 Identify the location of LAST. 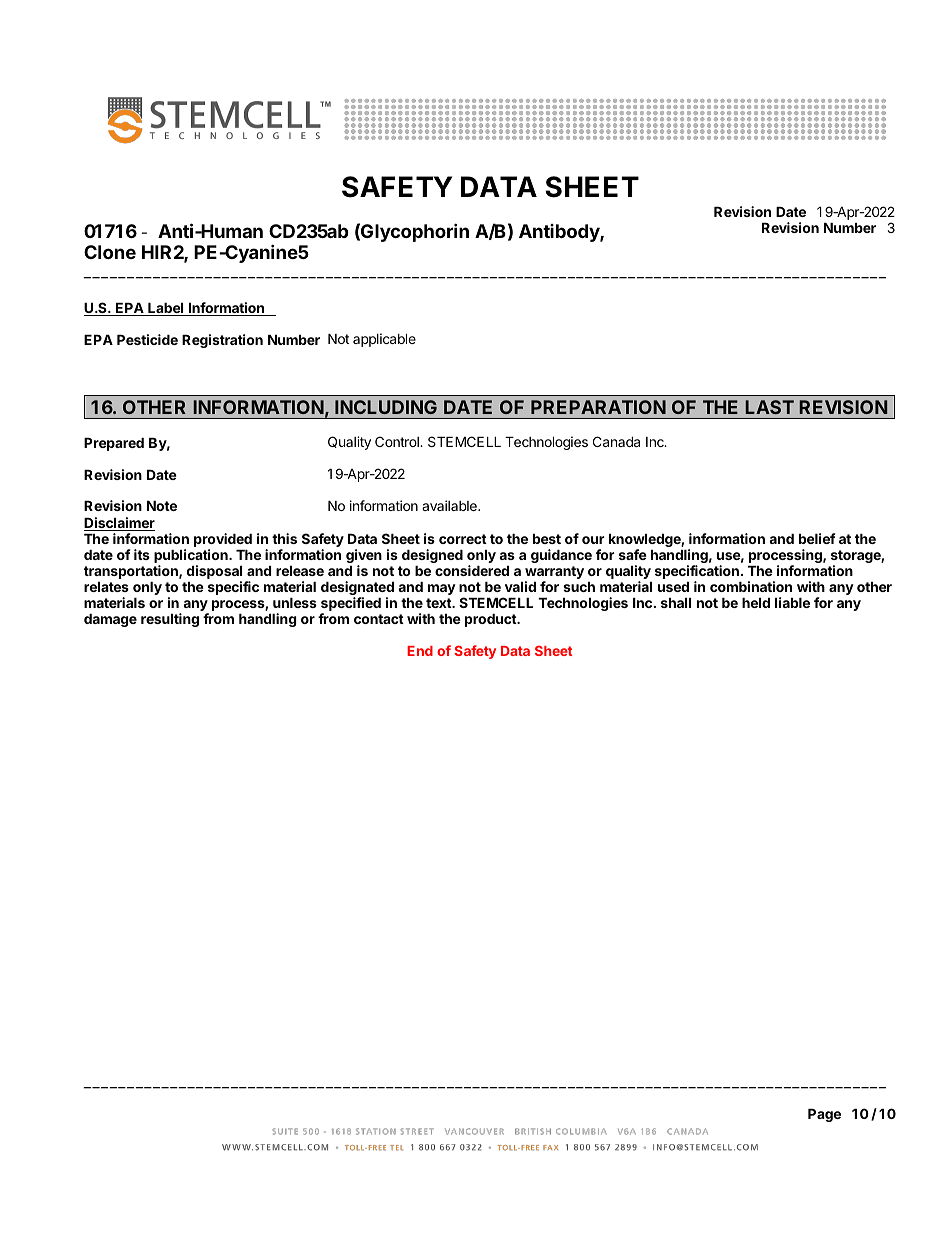
(769, 407).
